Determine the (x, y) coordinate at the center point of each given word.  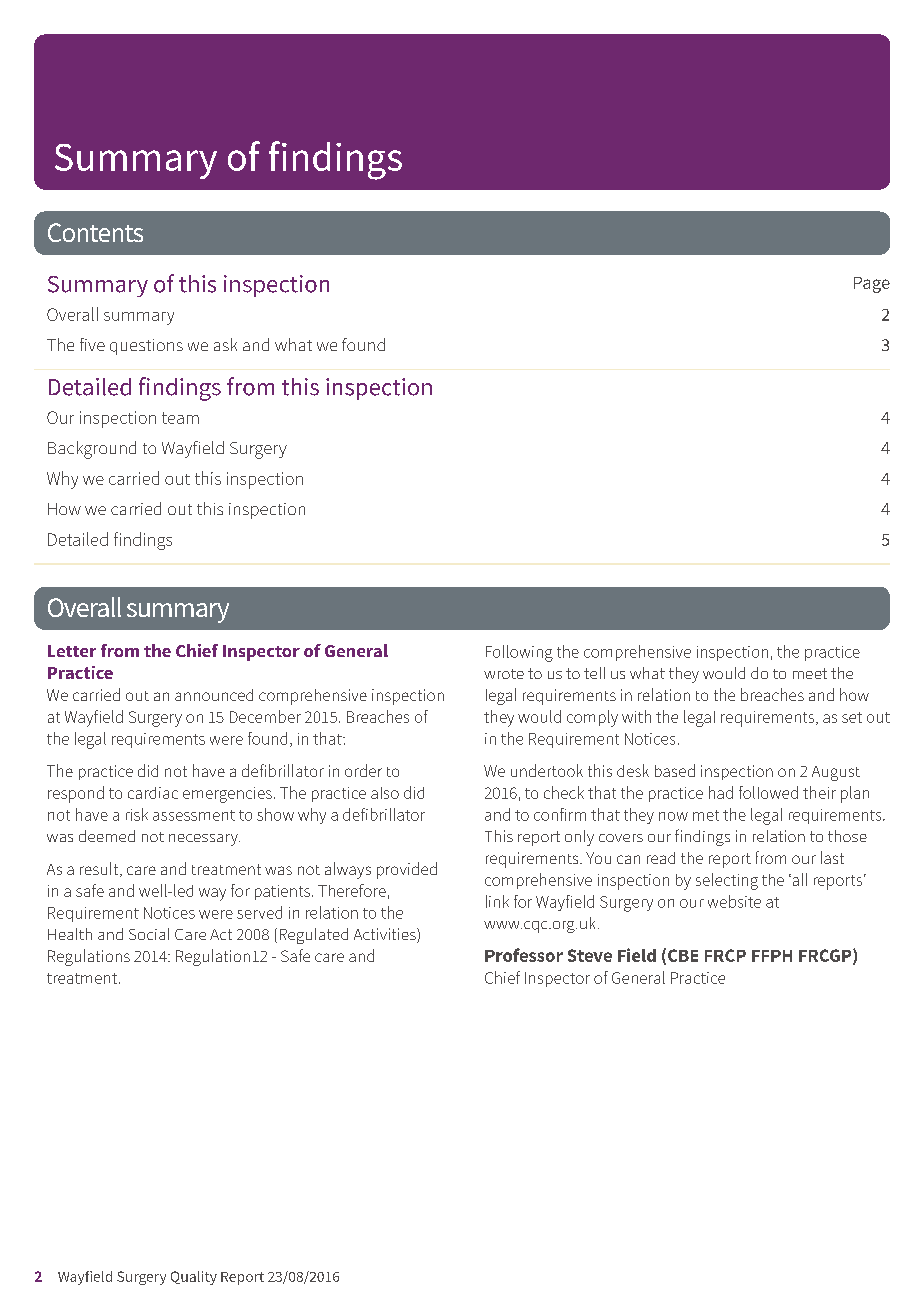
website (734, 901)
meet (810, 673)
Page (872, 285)
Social (149, 934)
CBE (683, 955)
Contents (95, 232)
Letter (72, 651)
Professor (524, 955)
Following (519, 653)
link (497, 901)
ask (225, 344)
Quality (194, 1278)
